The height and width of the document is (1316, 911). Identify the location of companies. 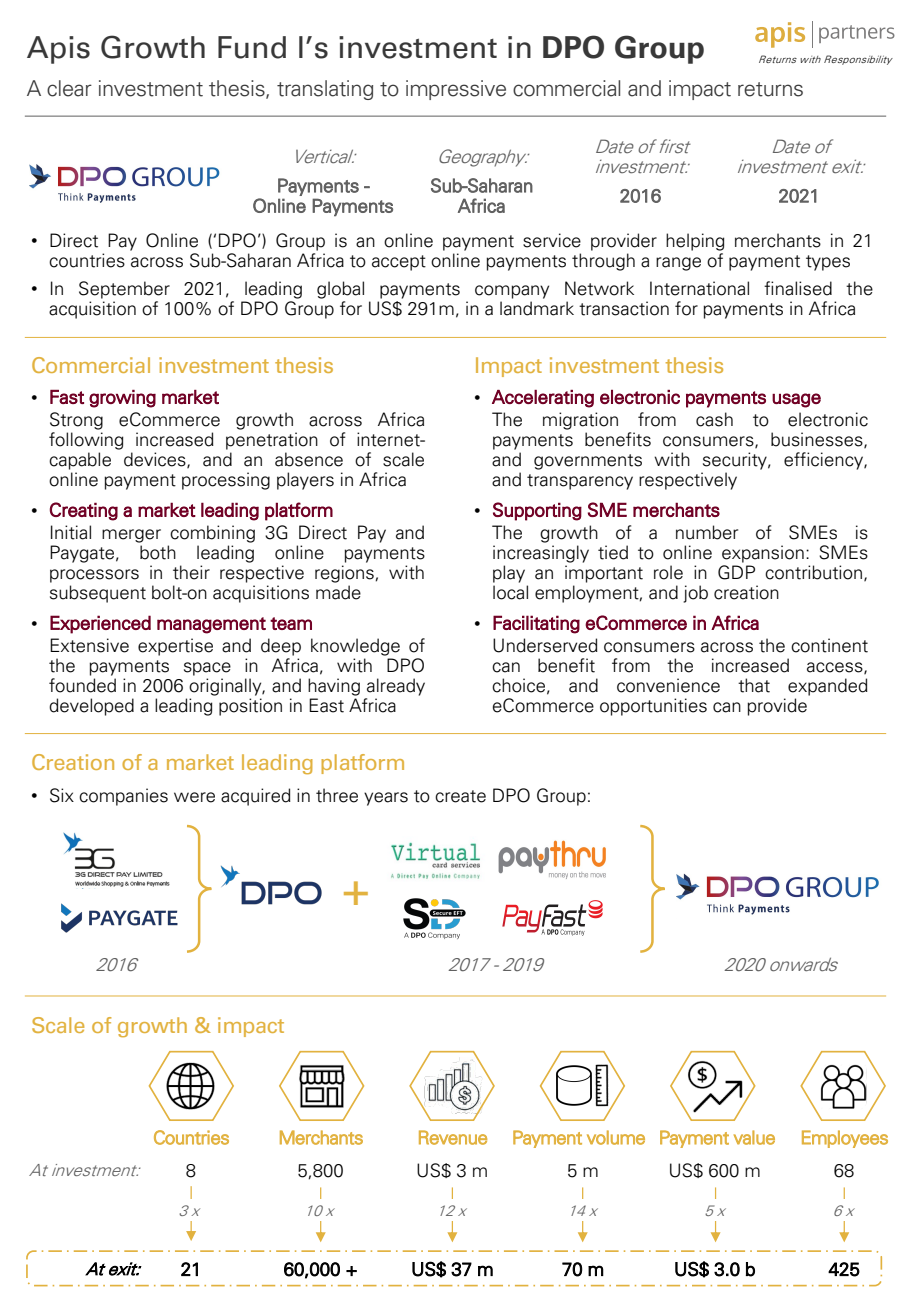
(123, 797).
